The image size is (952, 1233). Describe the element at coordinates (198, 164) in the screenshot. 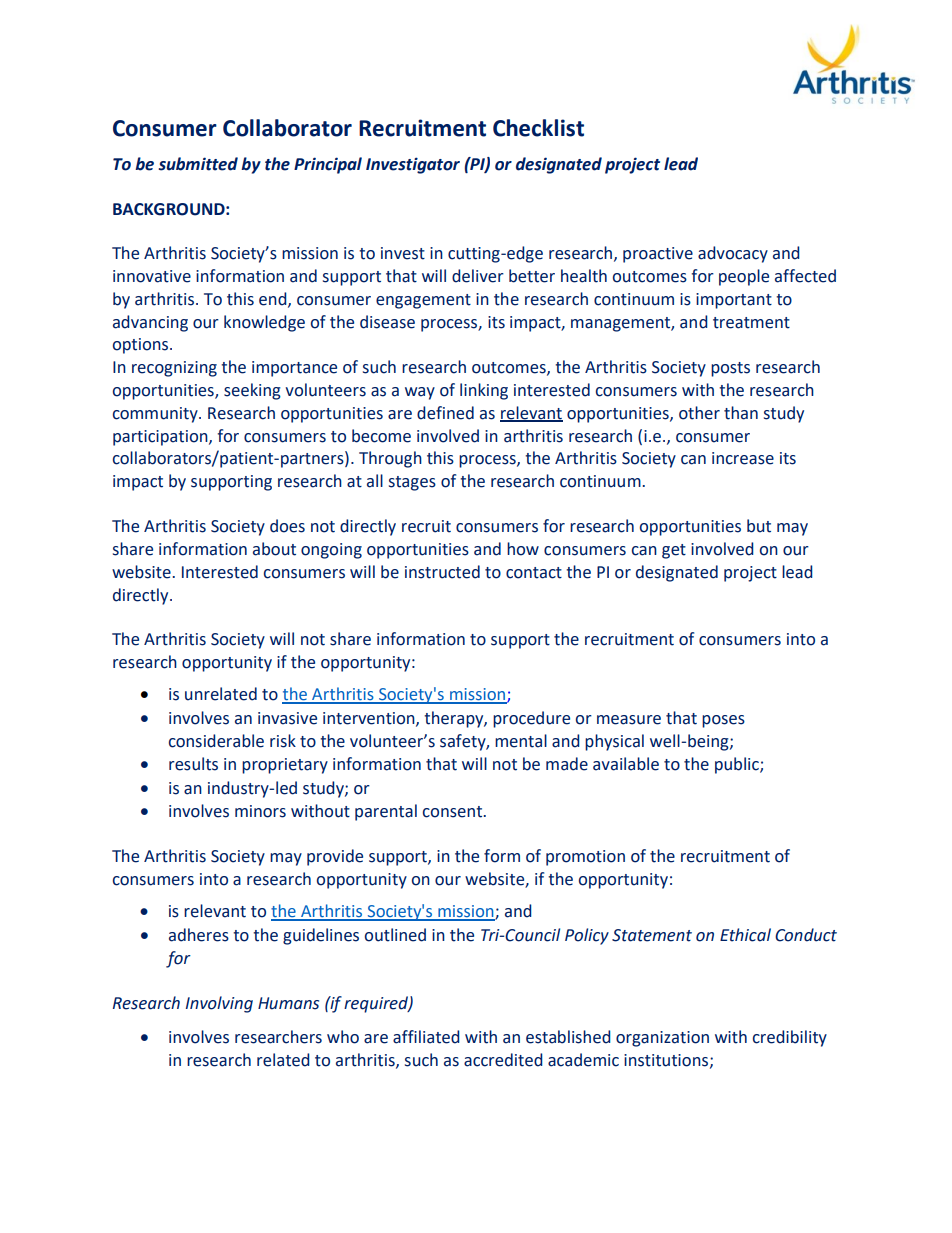

I see `submitted` at that location.
